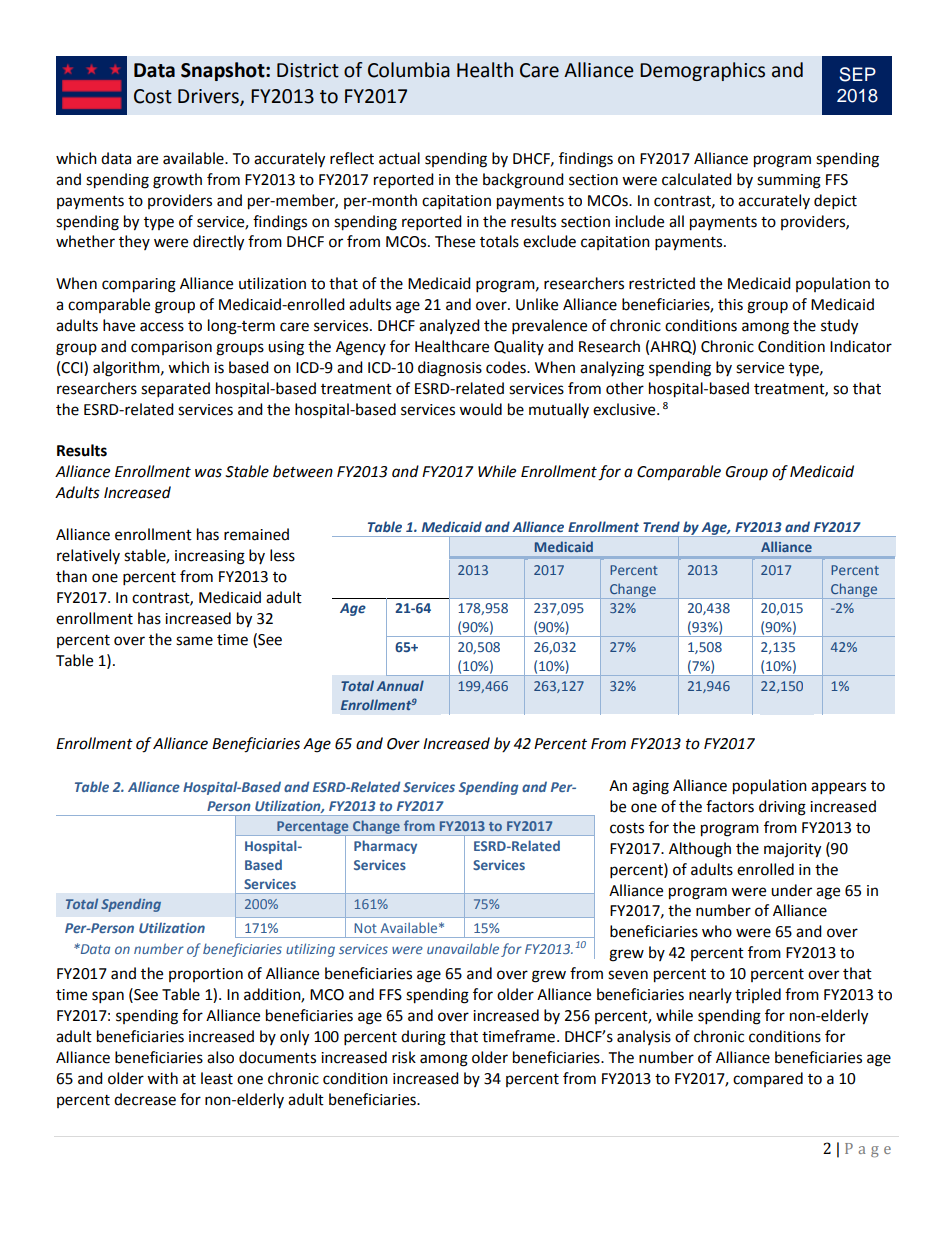 This screenshot has width=952, height=1233. Describe the element at coordinates (210, 557) in the screenshot. I see `increasing` at that location.
